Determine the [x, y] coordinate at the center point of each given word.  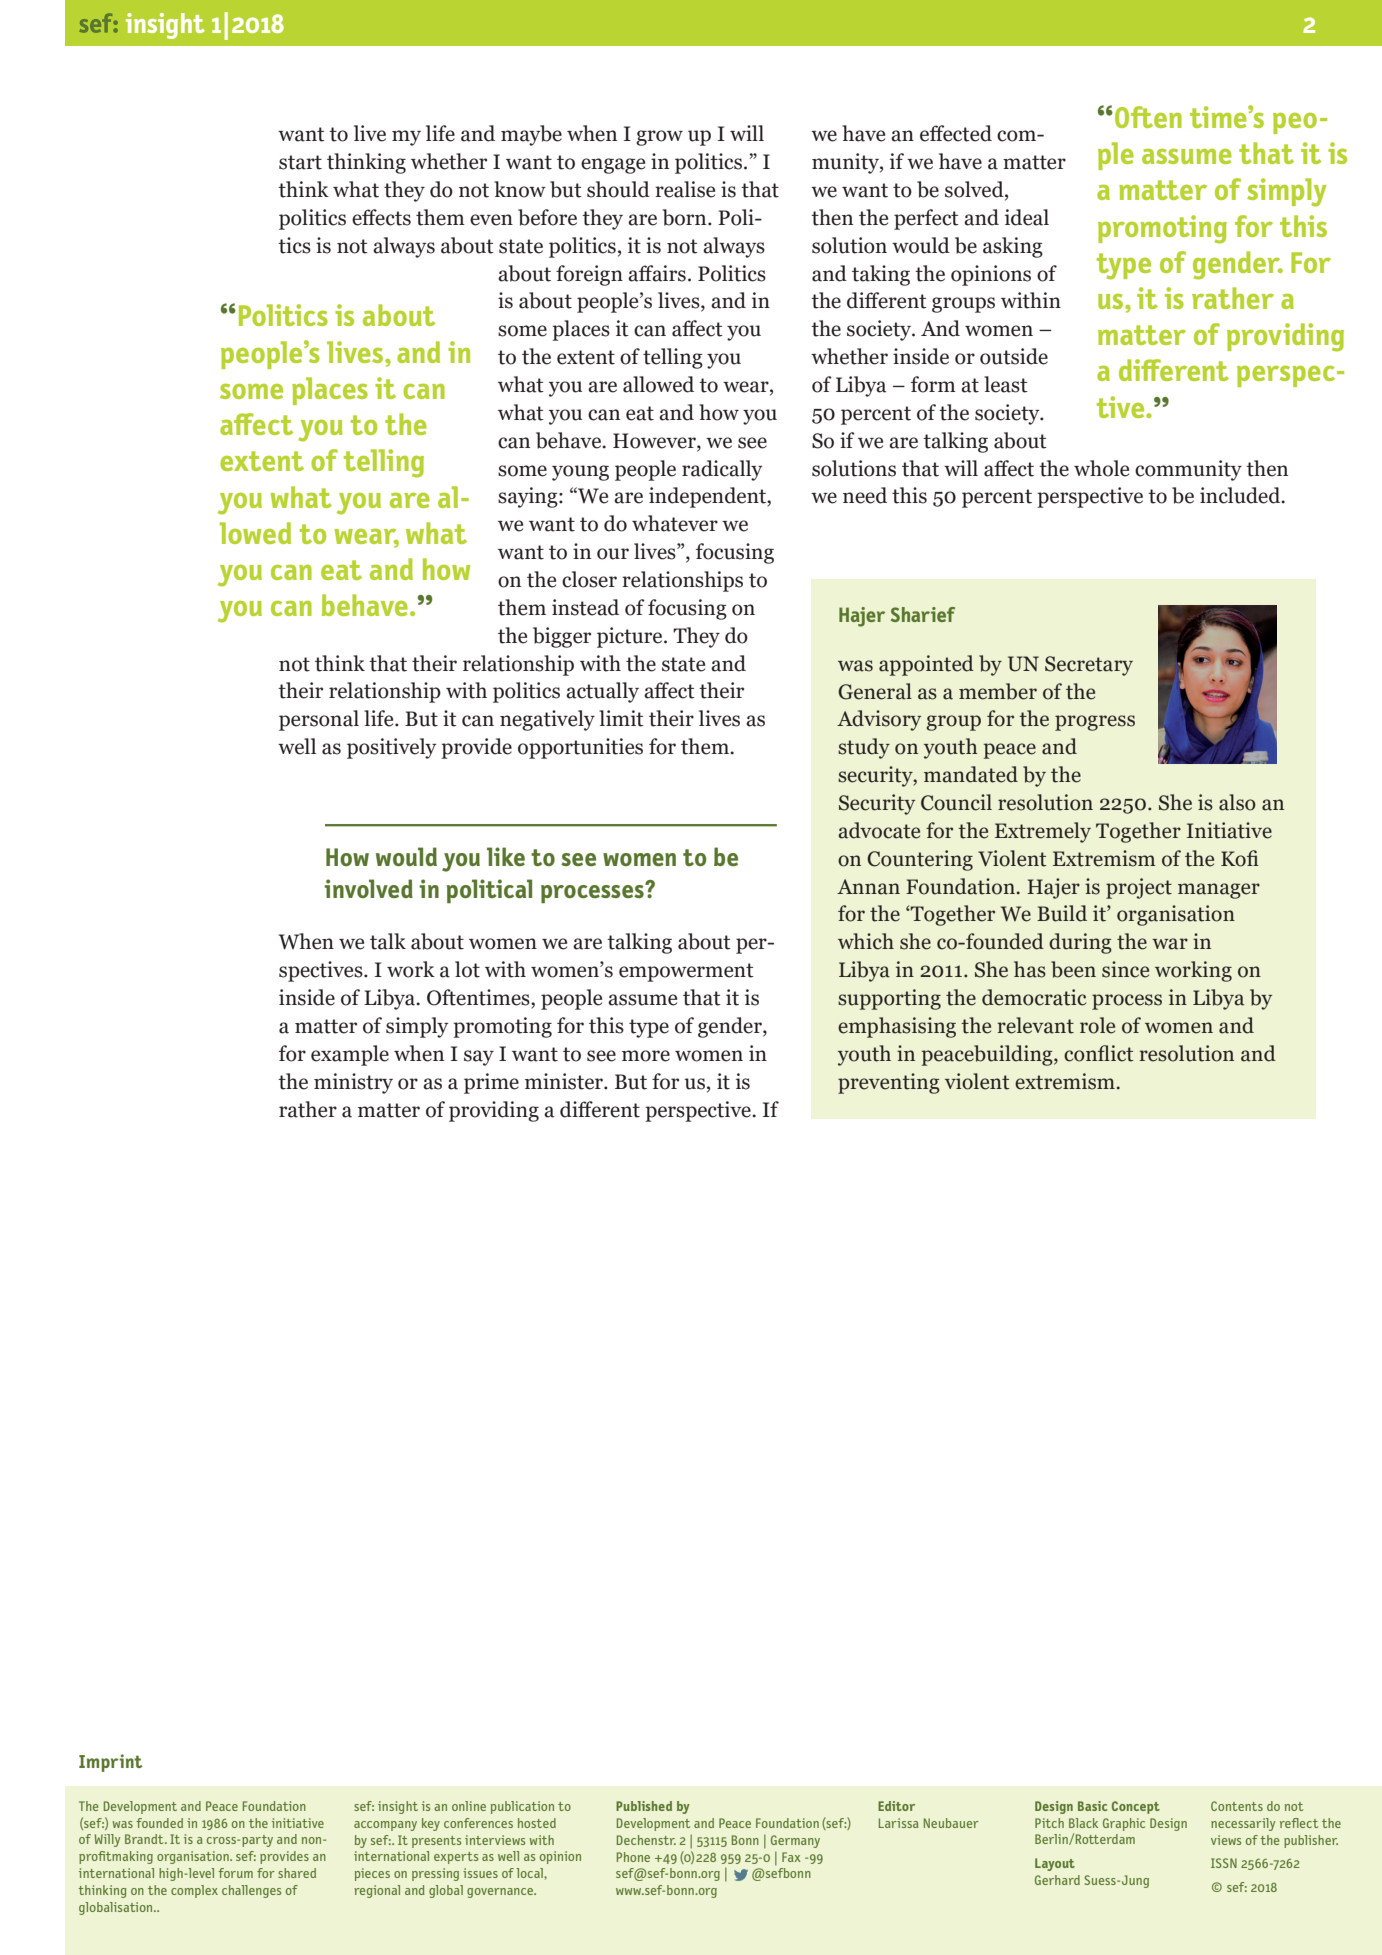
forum [235, 1873]
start [300, 162]
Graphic [1124, 1824]
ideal [1027, 217]
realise [685, 189]
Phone [633, 1857]
